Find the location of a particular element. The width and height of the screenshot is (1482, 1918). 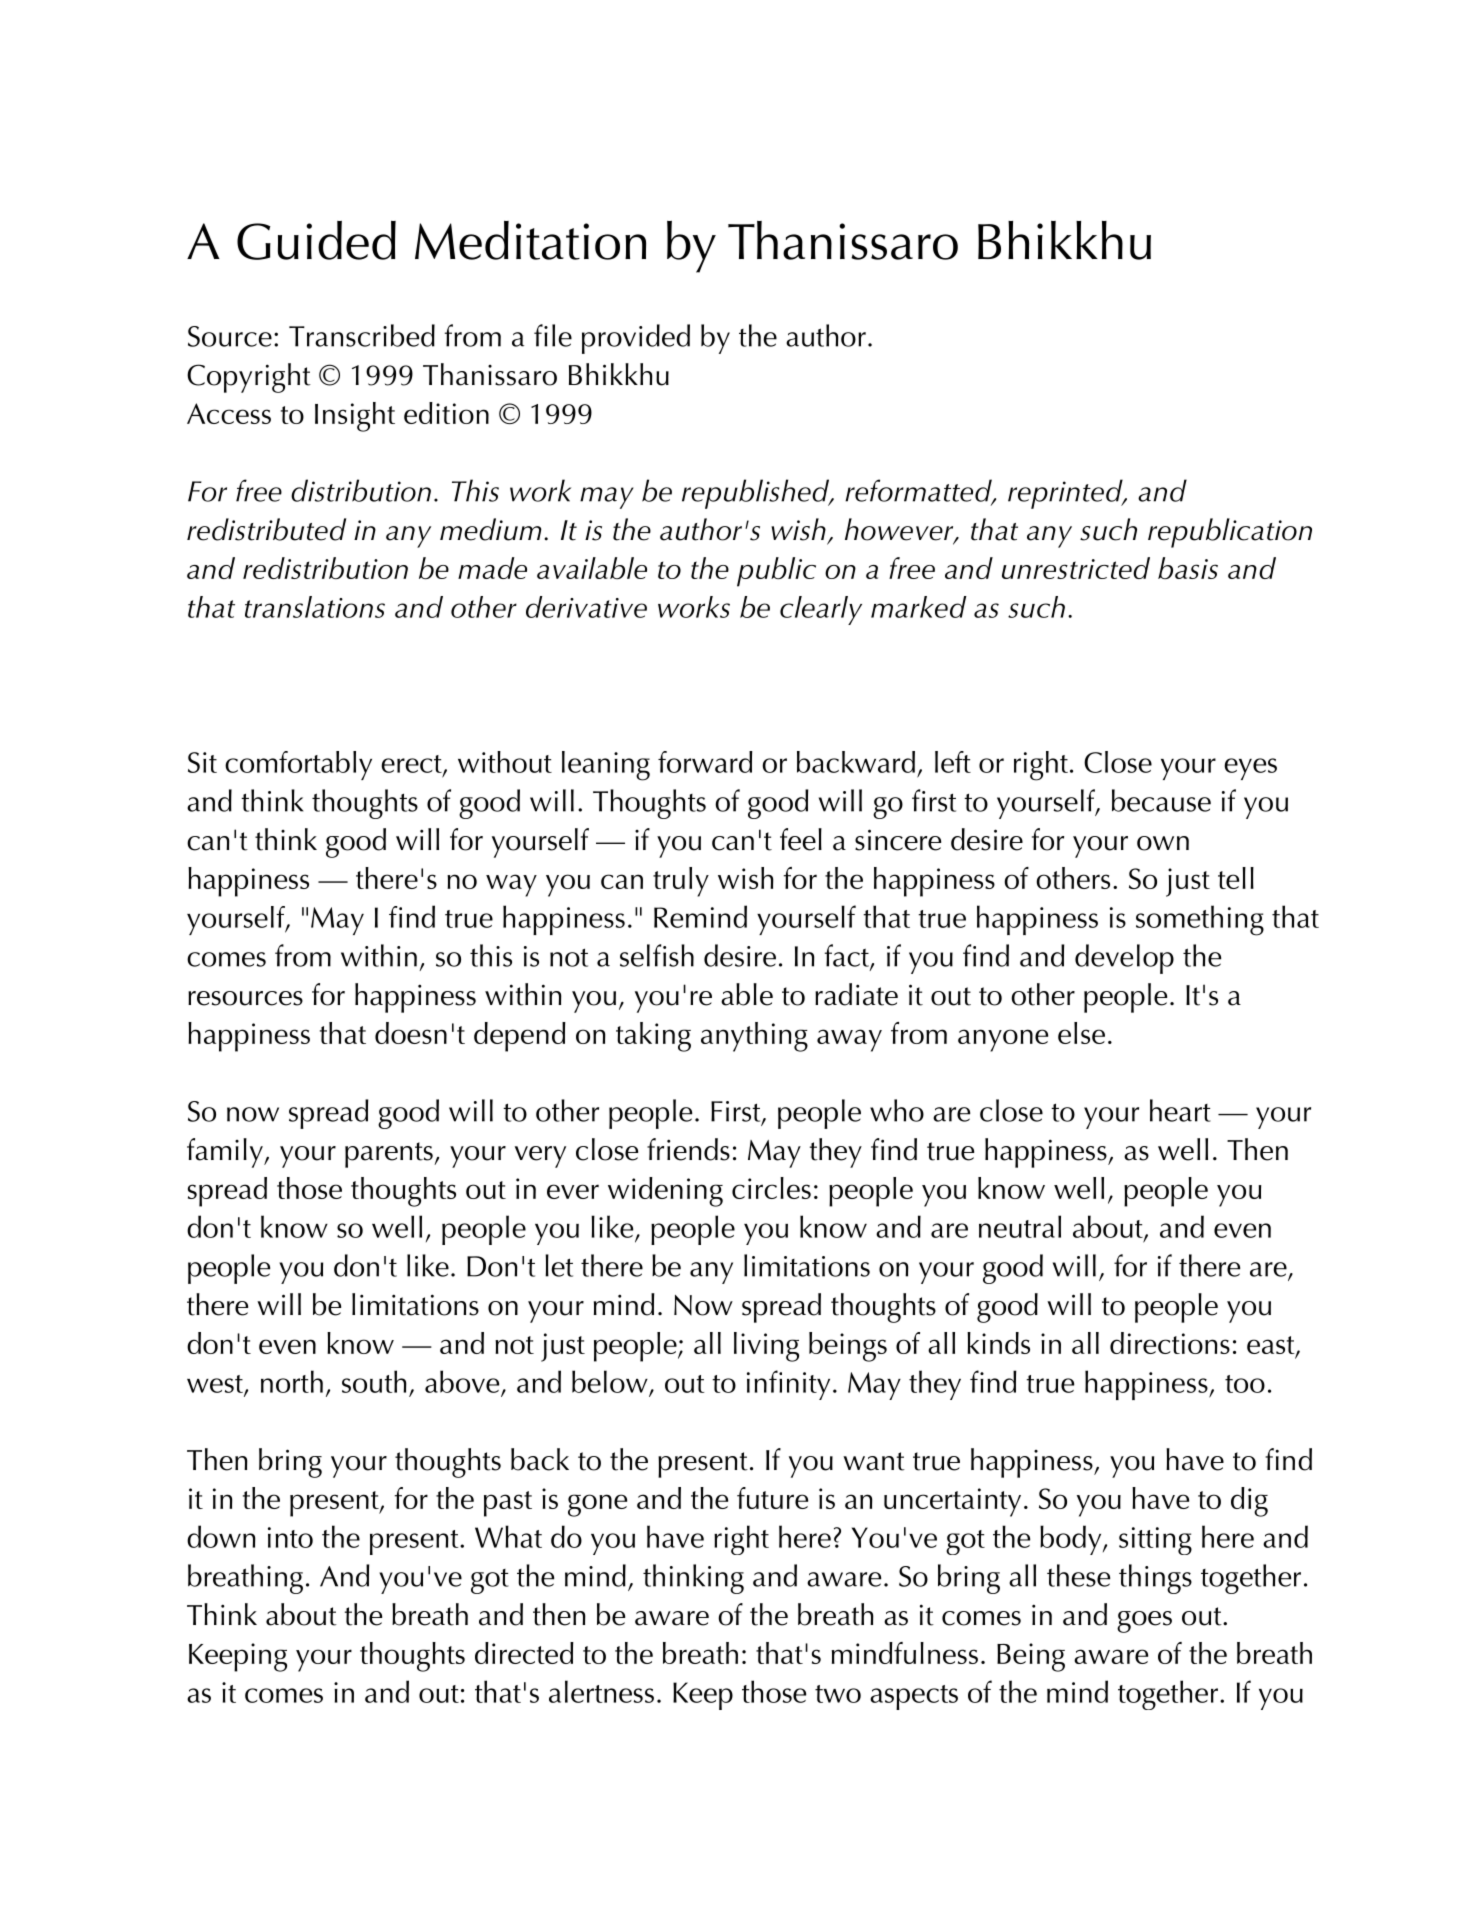

selfish is located at coordinates (657, 955).
